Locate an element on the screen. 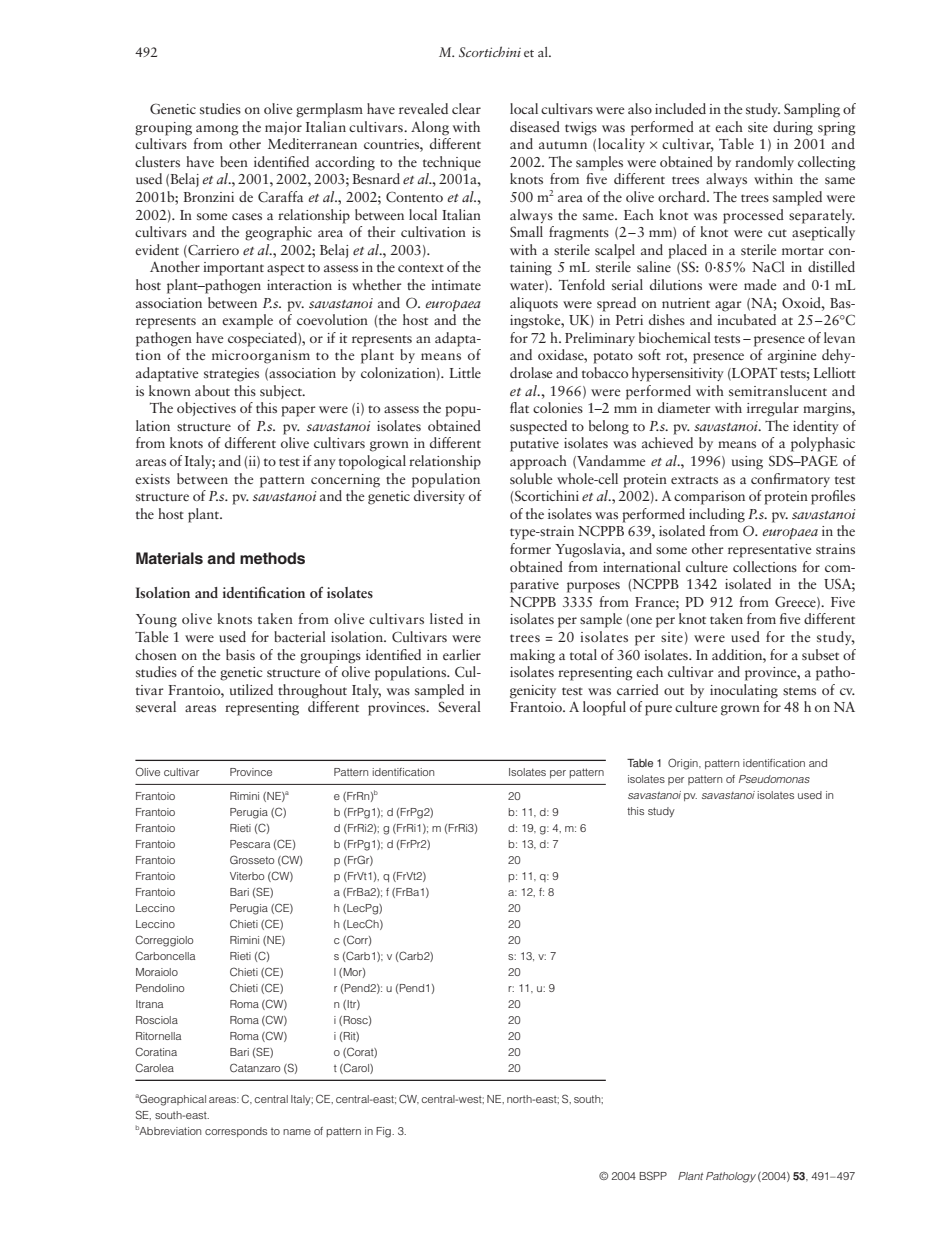 The image size is (952, 1251). name is located at coordinates (297, 1132).
